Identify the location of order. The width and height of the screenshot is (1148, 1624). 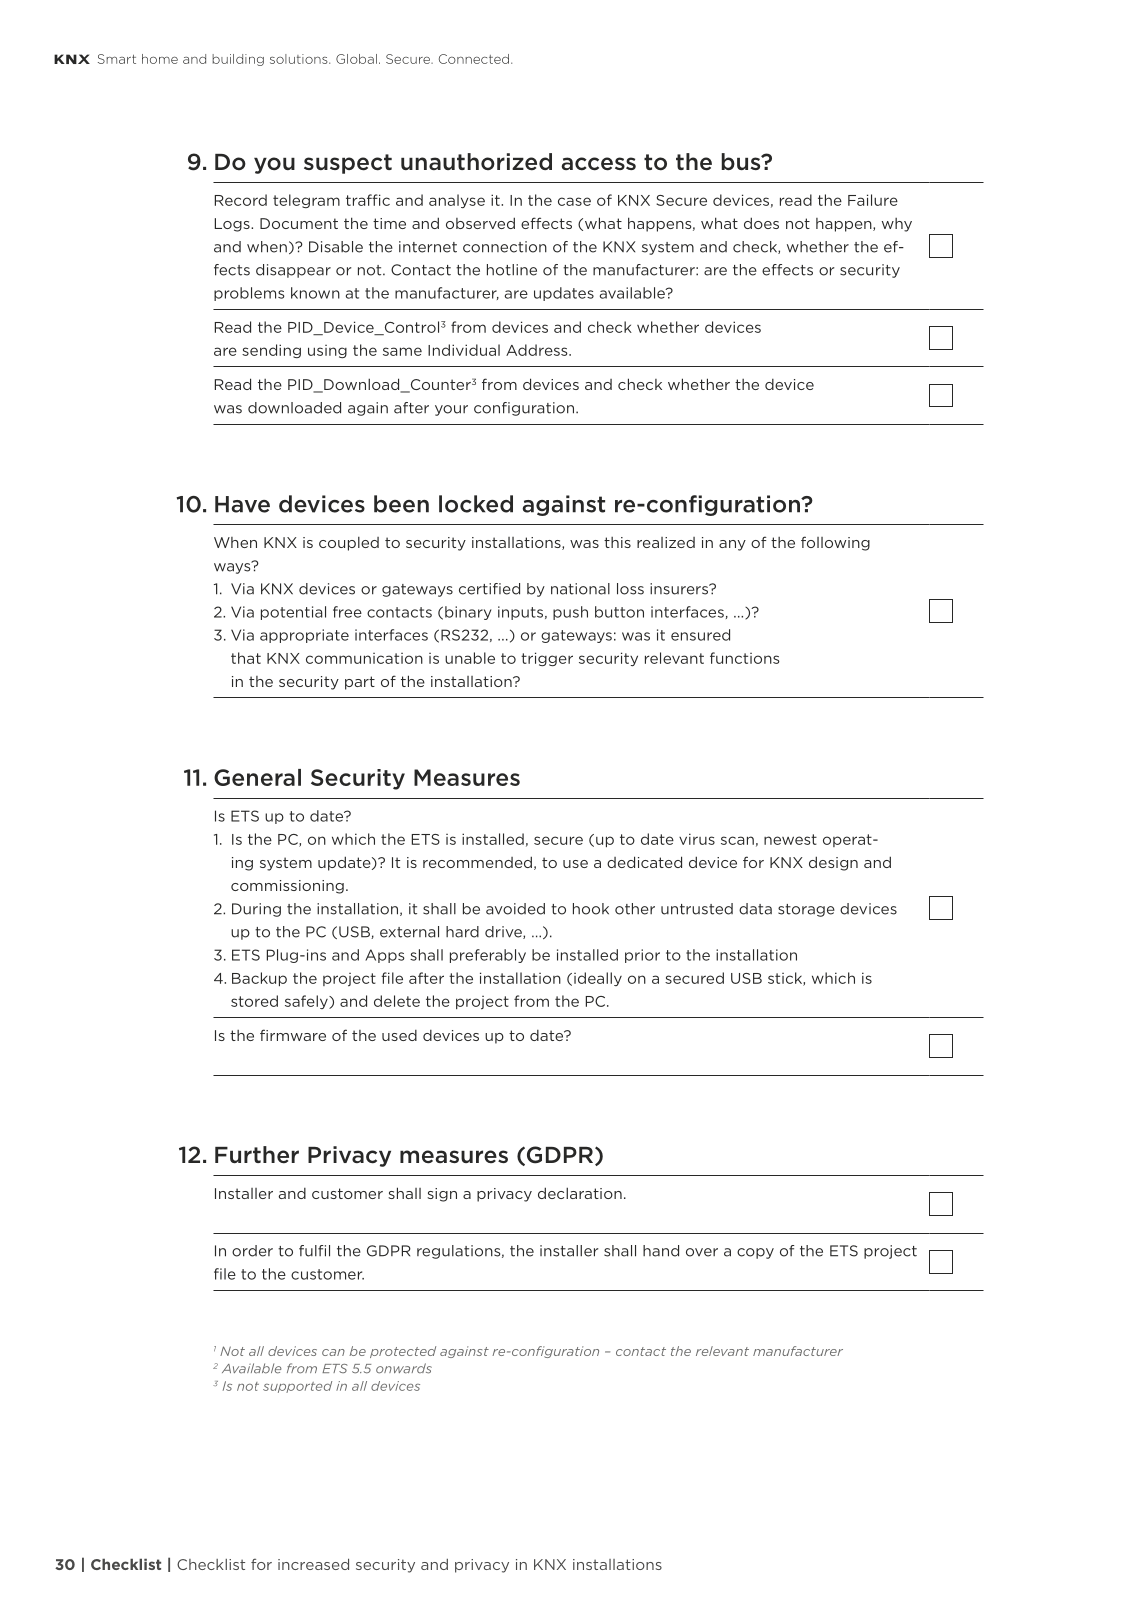
(252, 1251).
